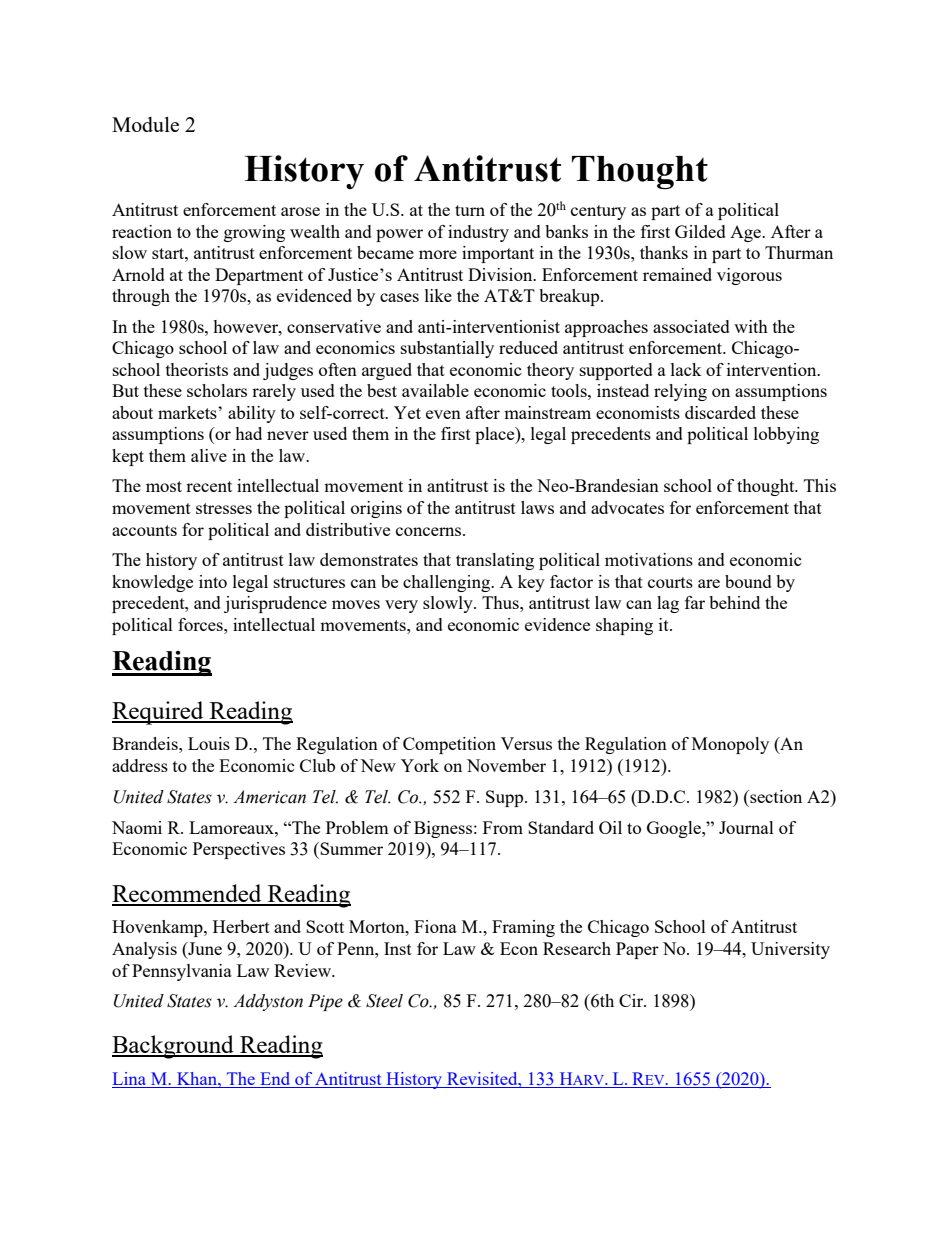 This screenshot has width=952, height=1233. What do you see at coordinates (503, 827) in the screenshot?
I see `From` at bounding box center [503, 827].
